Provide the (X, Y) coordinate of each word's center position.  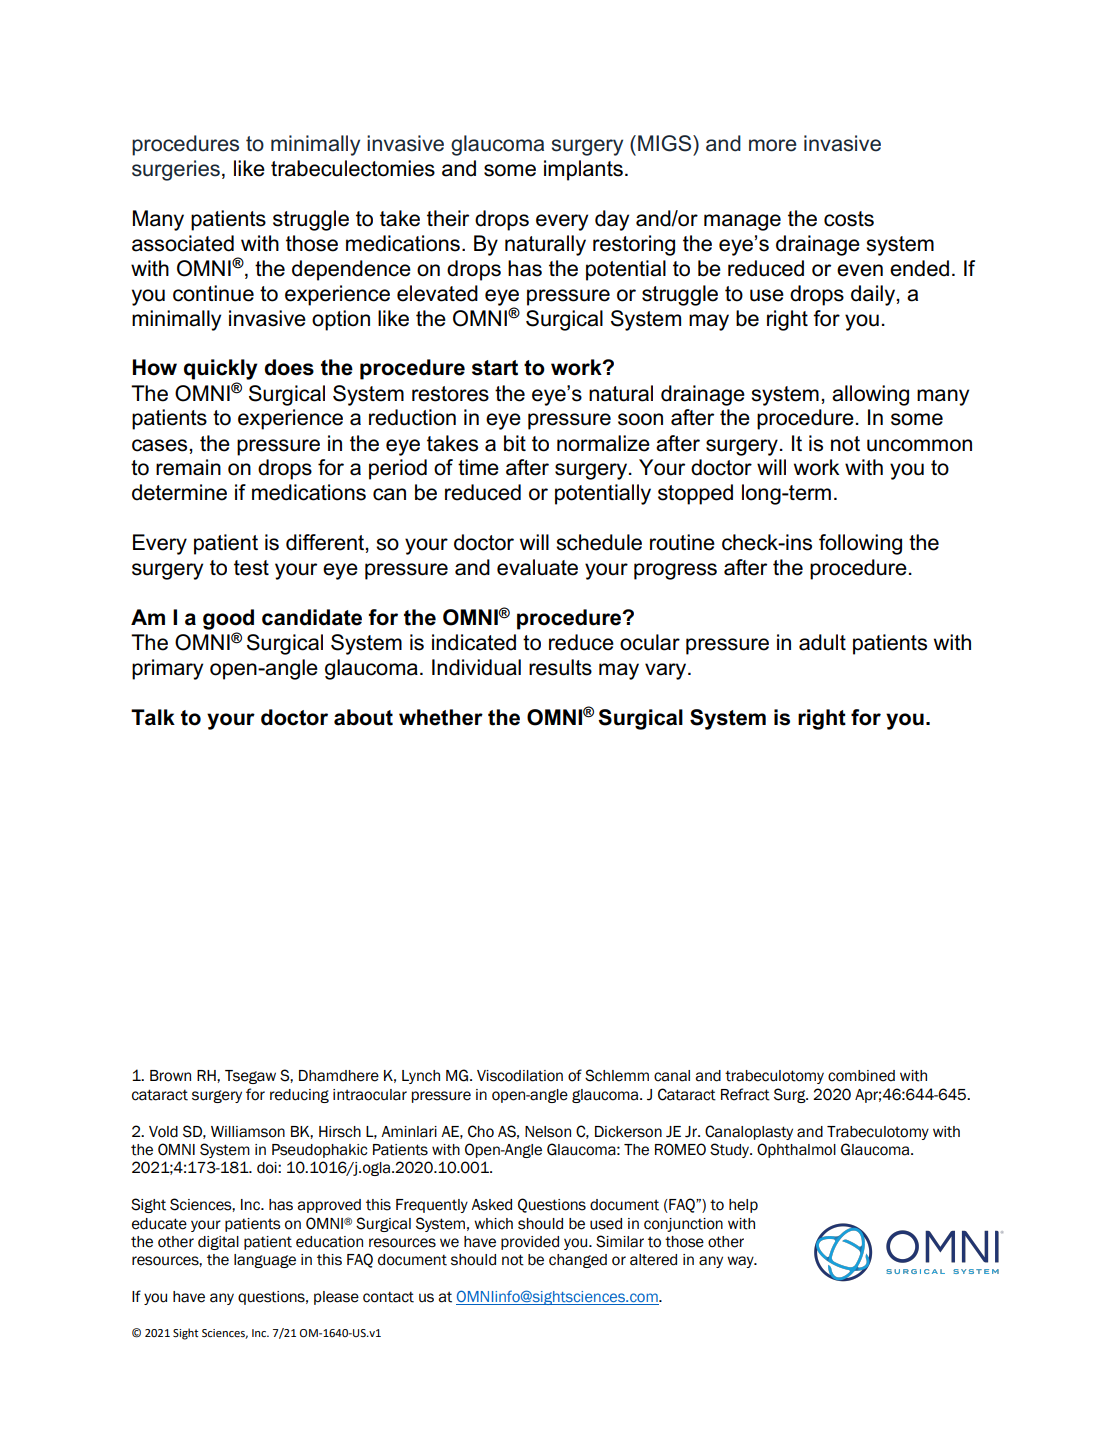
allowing (870, 395)
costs (849, 219)
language (265, 1261)
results (560, 667)
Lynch (421, 1077)
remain (188, 467)
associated (183, 243)
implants (583, 170)
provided (530, 1243)
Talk (153, 717)
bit (515, 443)
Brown (170, 1076)
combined (861, 1076)
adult (822, 642)
